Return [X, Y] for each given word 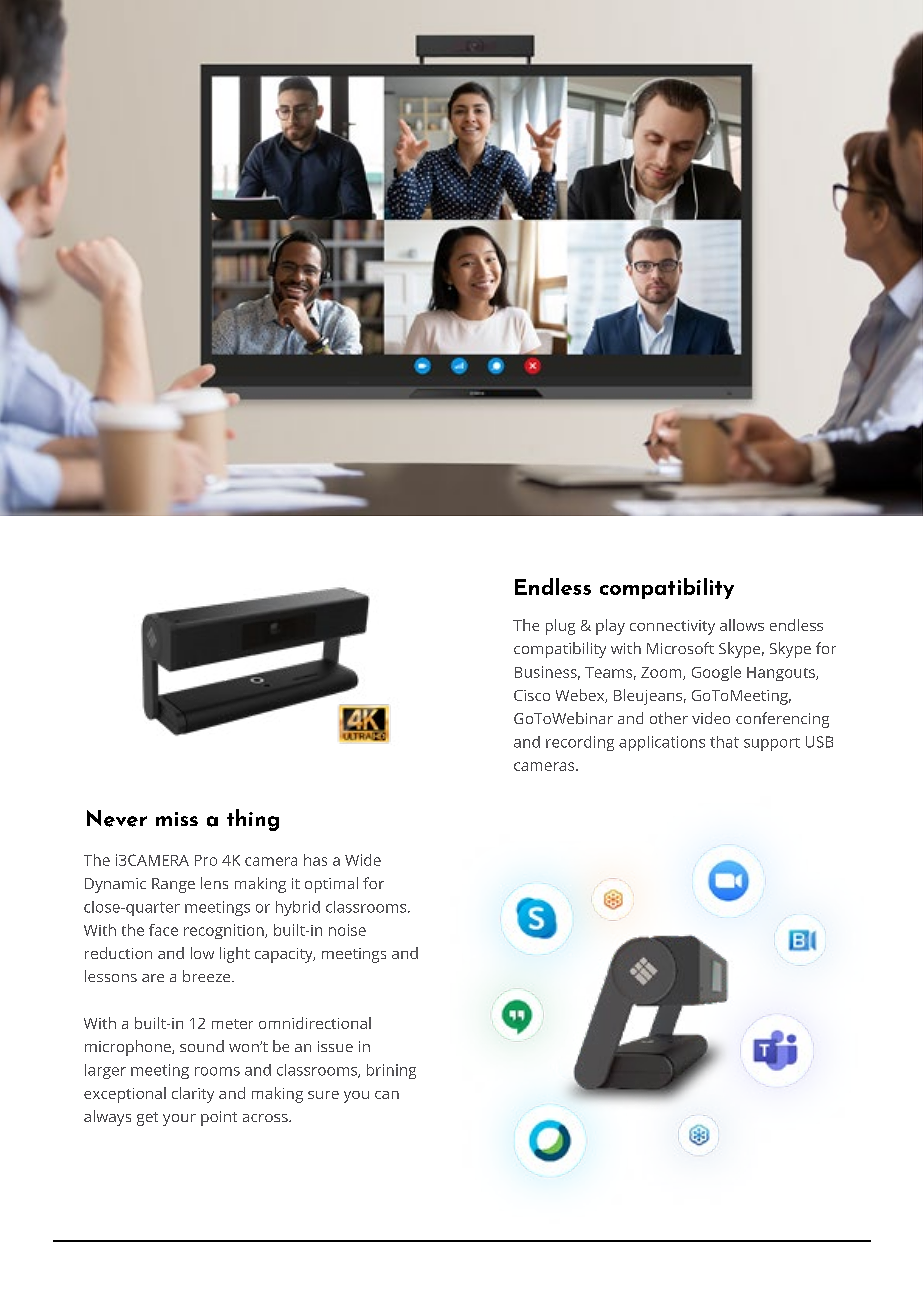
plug [560, 627]
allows [742, 625]
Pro [206, 860]
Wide [363, 860]
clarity [193, 1095]
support [772, 744]
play [610, 627]
